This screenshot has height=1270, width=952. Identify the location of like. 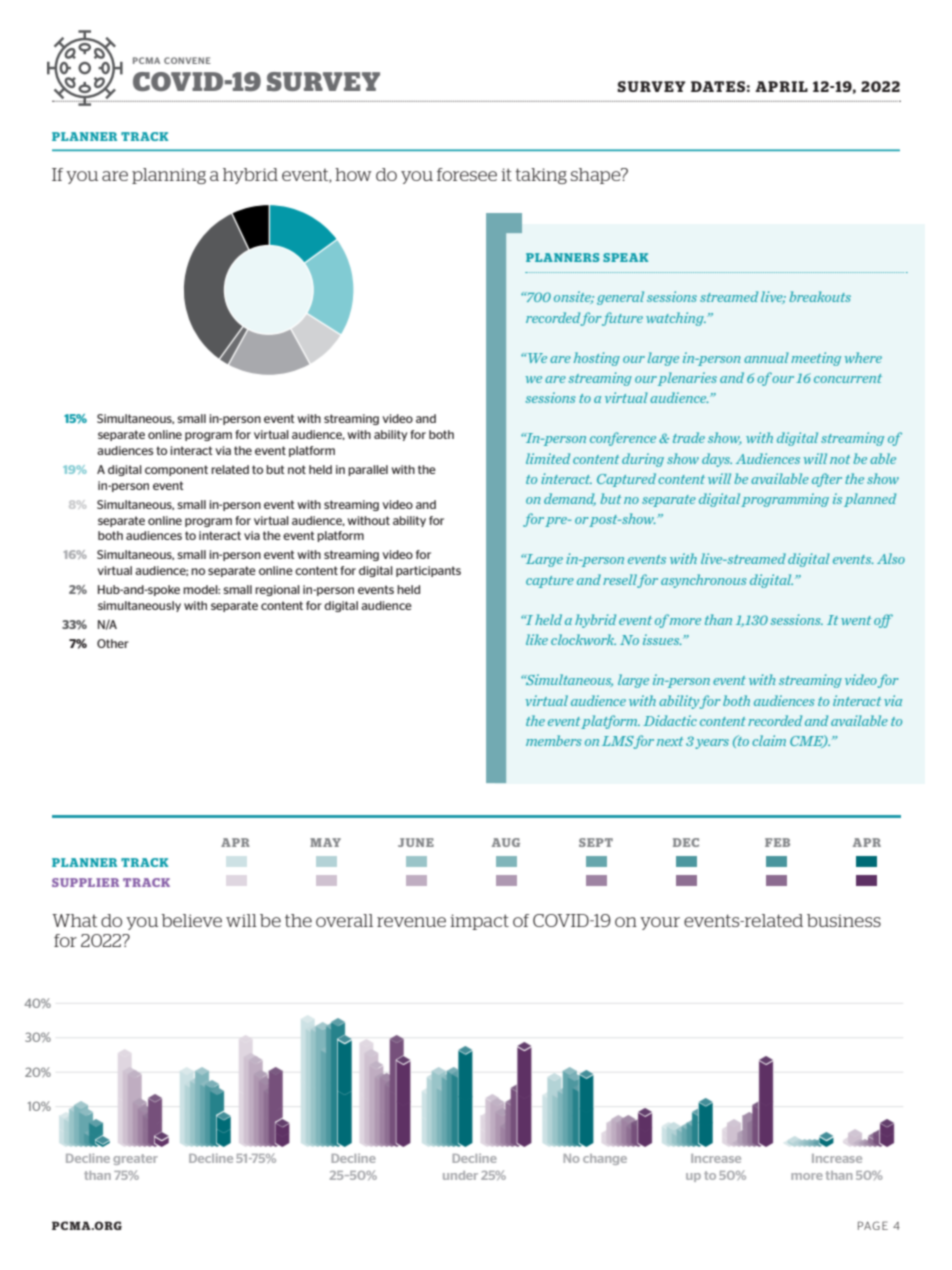
(537, 639).
